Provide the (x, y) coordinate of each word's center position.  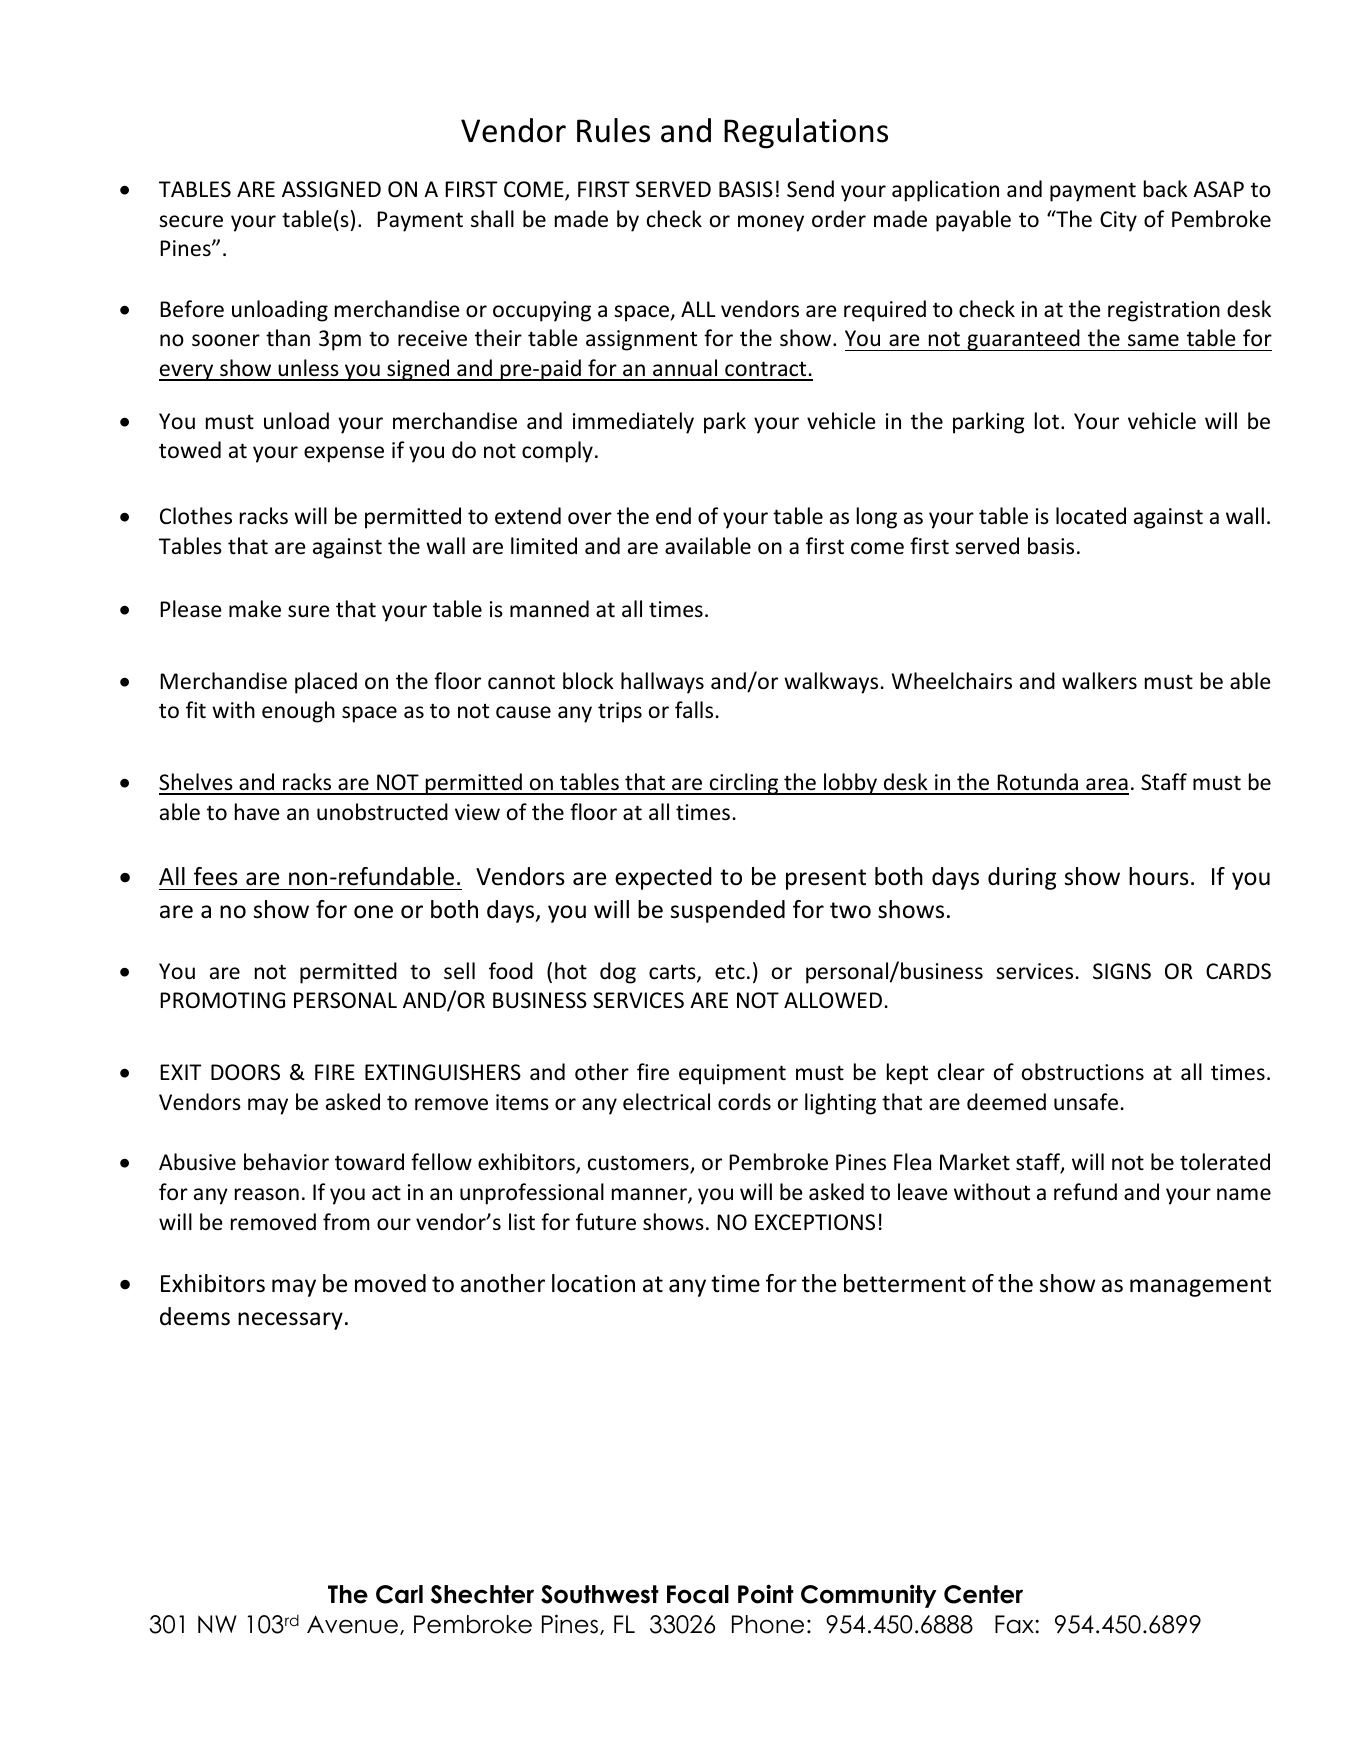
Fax (1015, 1624)
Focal (698, 1594)
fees (216, 876)
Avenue (352, 1624)
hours (1159, 876)
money (771, 223)
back (1166, 189)
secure (191, 221)
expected (663, 878)
